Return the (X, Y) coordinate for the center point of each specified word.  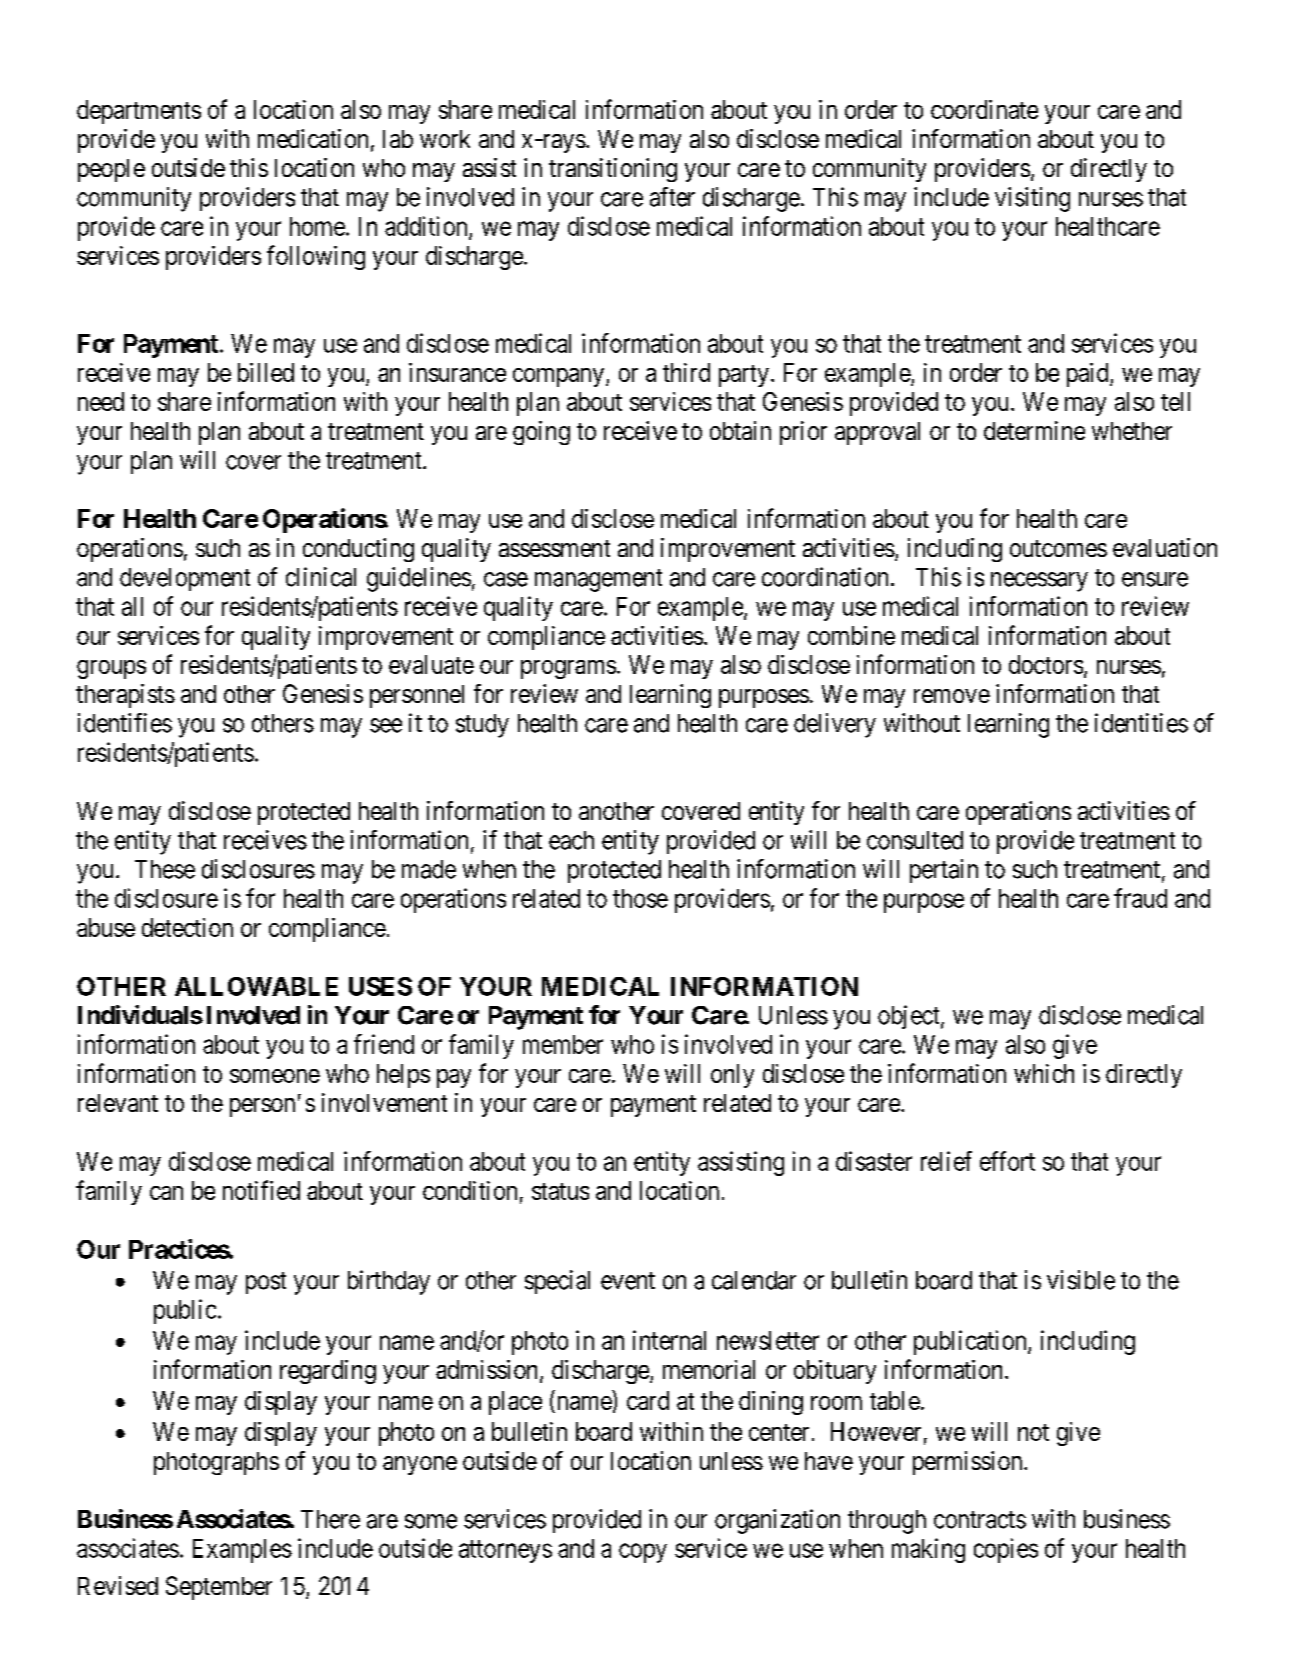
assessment (554, 548)
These (165, 869)
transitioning (613, 170)
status (560, 1191)
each (571, 840)
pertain (944, 871)
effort (1007, 1161)
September (219, 1588)
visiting (1032, 199)
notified (261, 1190)
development (185, 579)
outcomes (1058, 548)
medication (313, 138)
